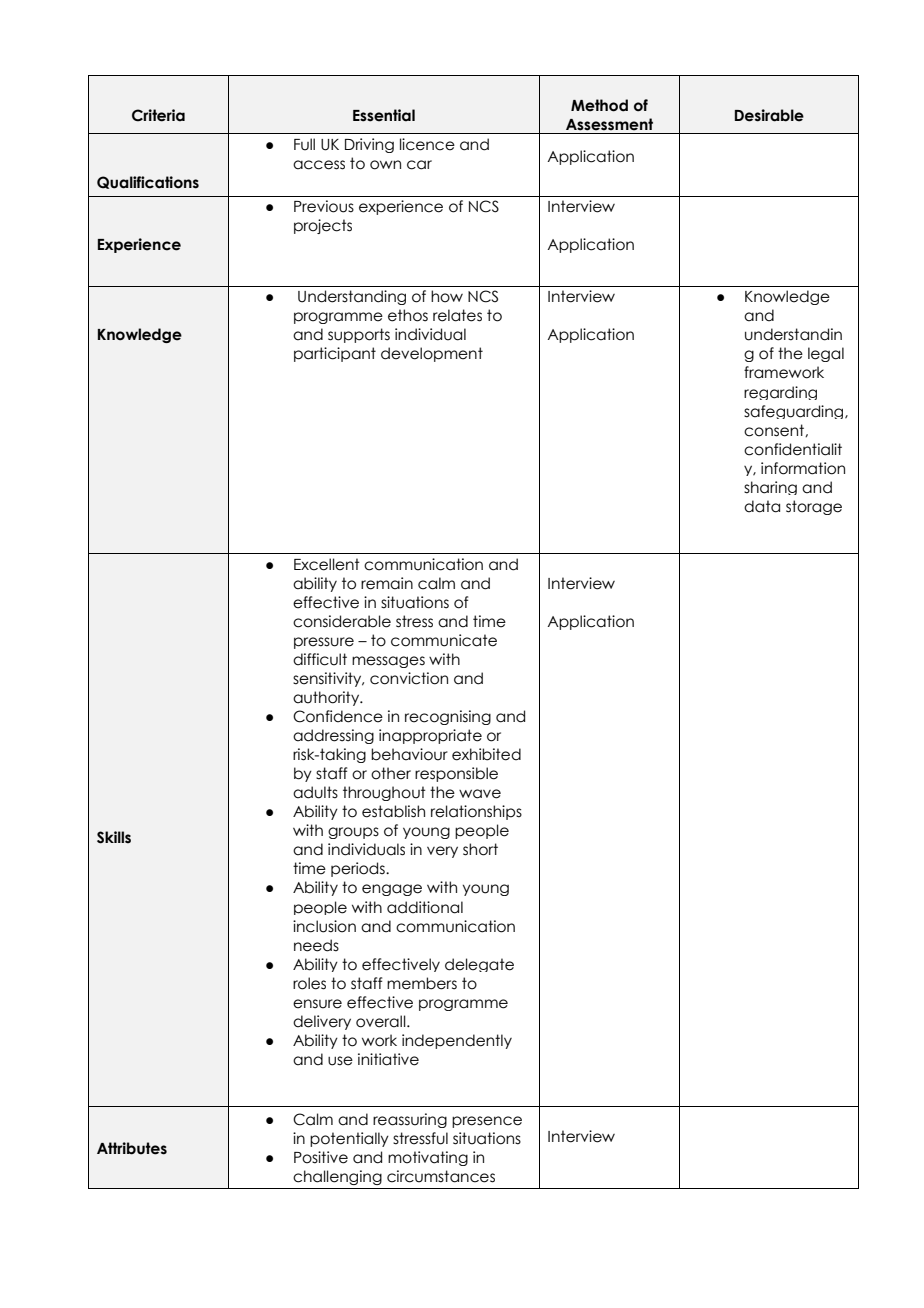 The width and height of the screenshot is (924, 1308). I want to click on development, so click(432, 354).
